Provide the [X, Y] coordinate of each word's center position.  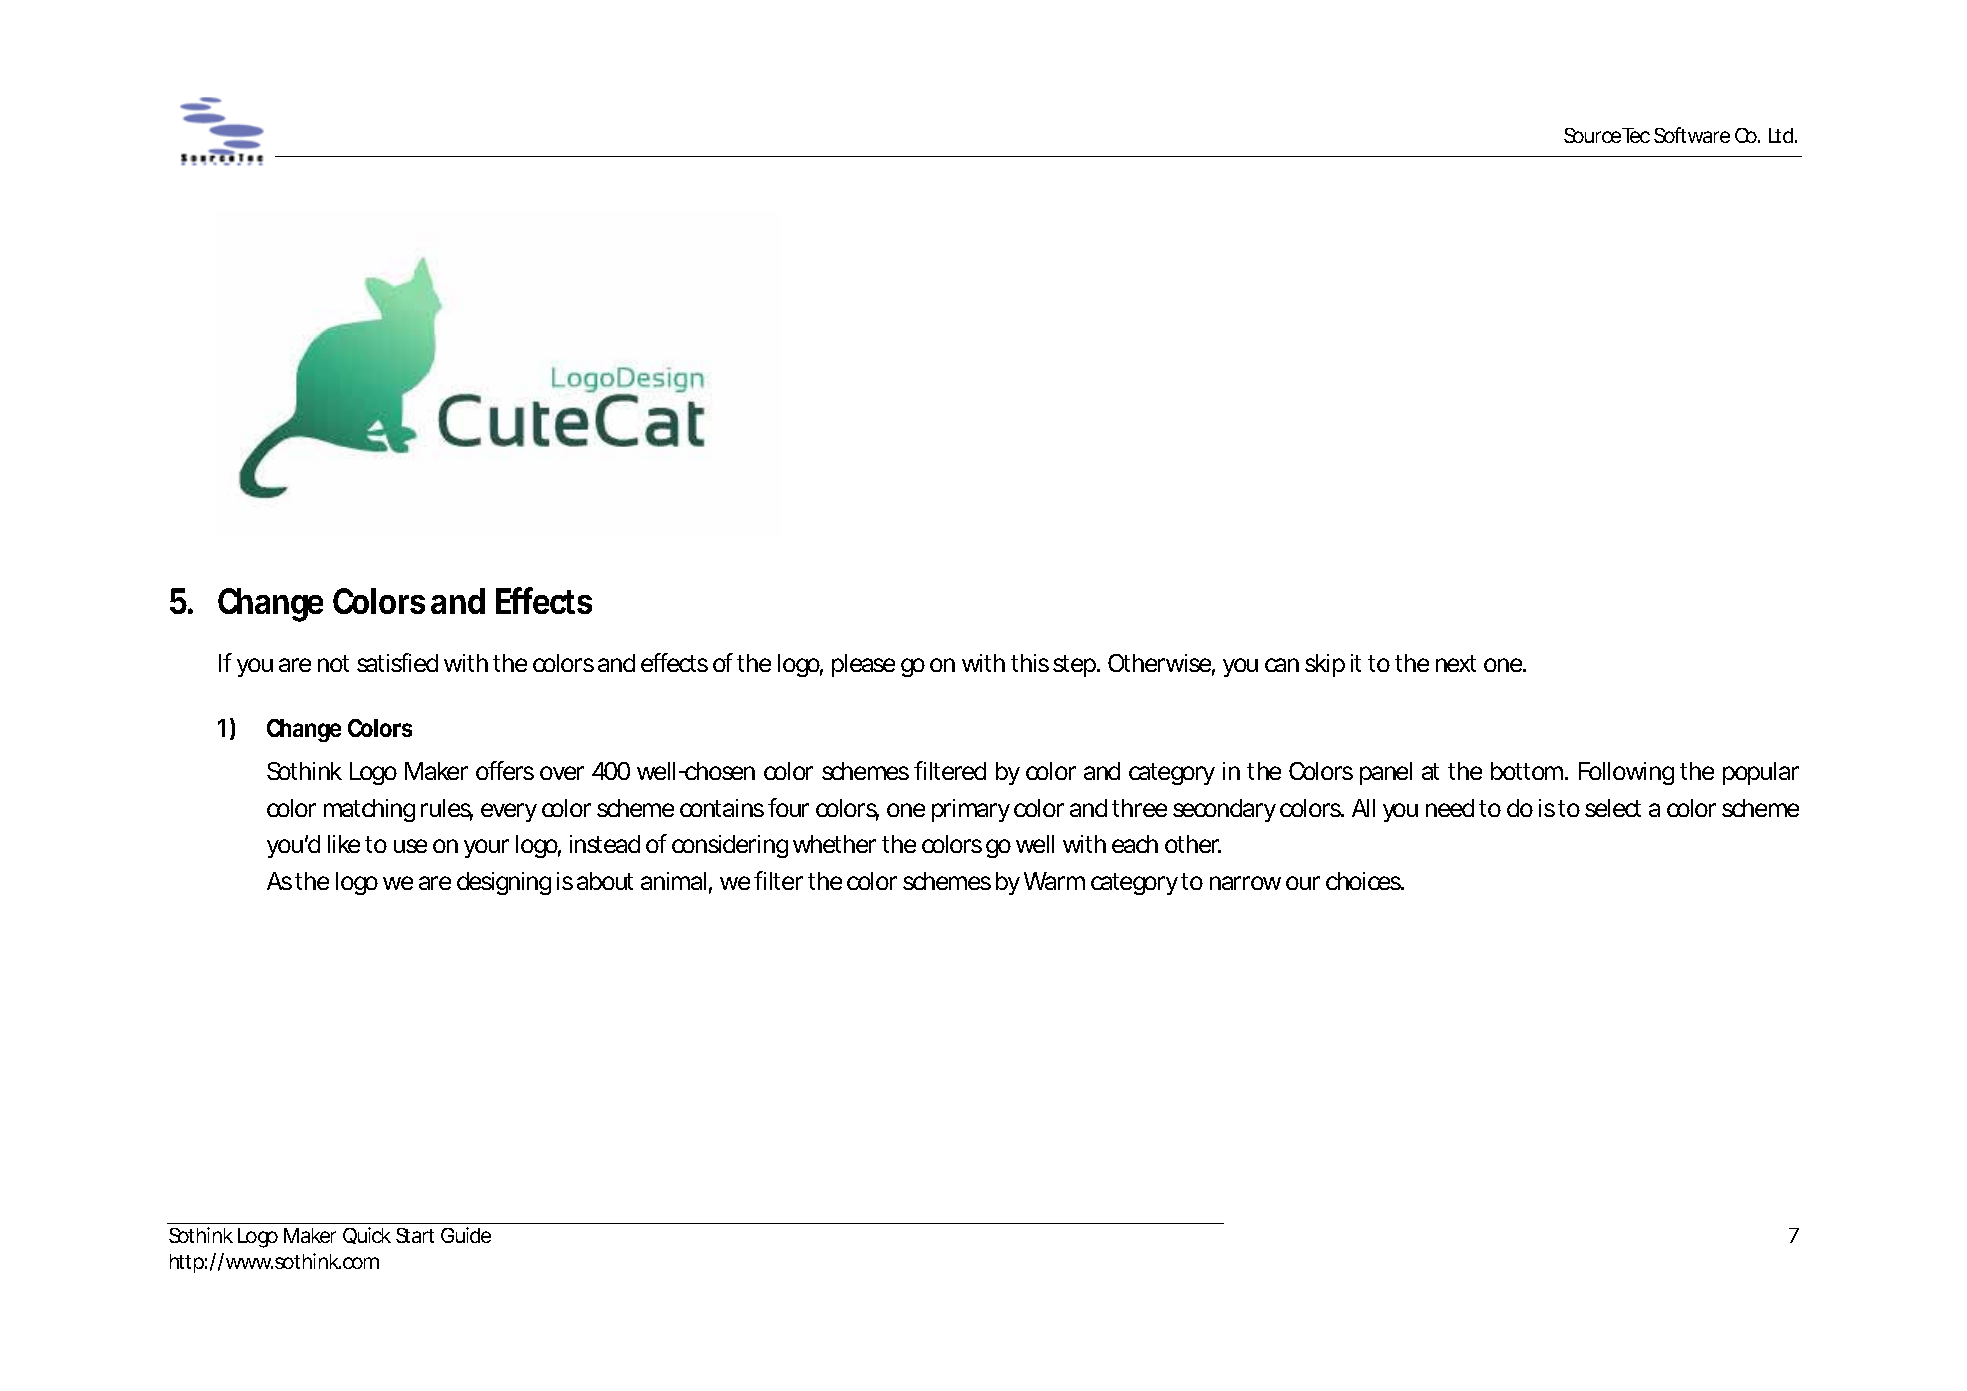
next [1456, 663]
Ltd [1783, 135]
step [1076, 666]
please [863, 665]
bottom [1529, 771]
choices [1365, 881]
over [562, 773]
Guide [466, 1235]
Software [1692, 135]
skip [1325, 665]
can [1282, 665]
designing [504, 883]
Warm [1054, 881]
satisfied [397, 662]
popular [1761, 773]
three [1139, 808]
